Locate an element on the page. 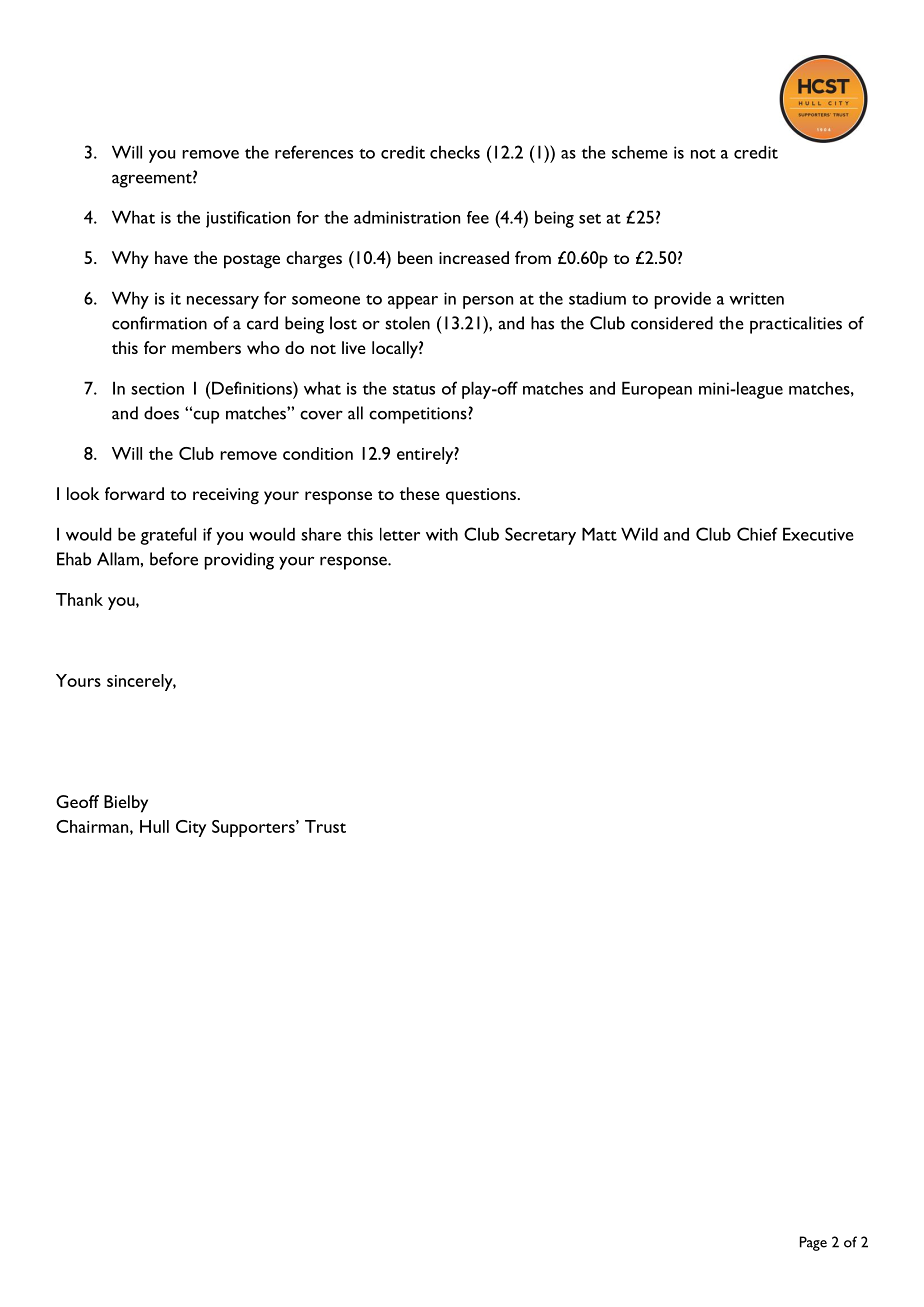 The width and height of the page is (924, 1307). Executive is located at coordinates (818, 534).
